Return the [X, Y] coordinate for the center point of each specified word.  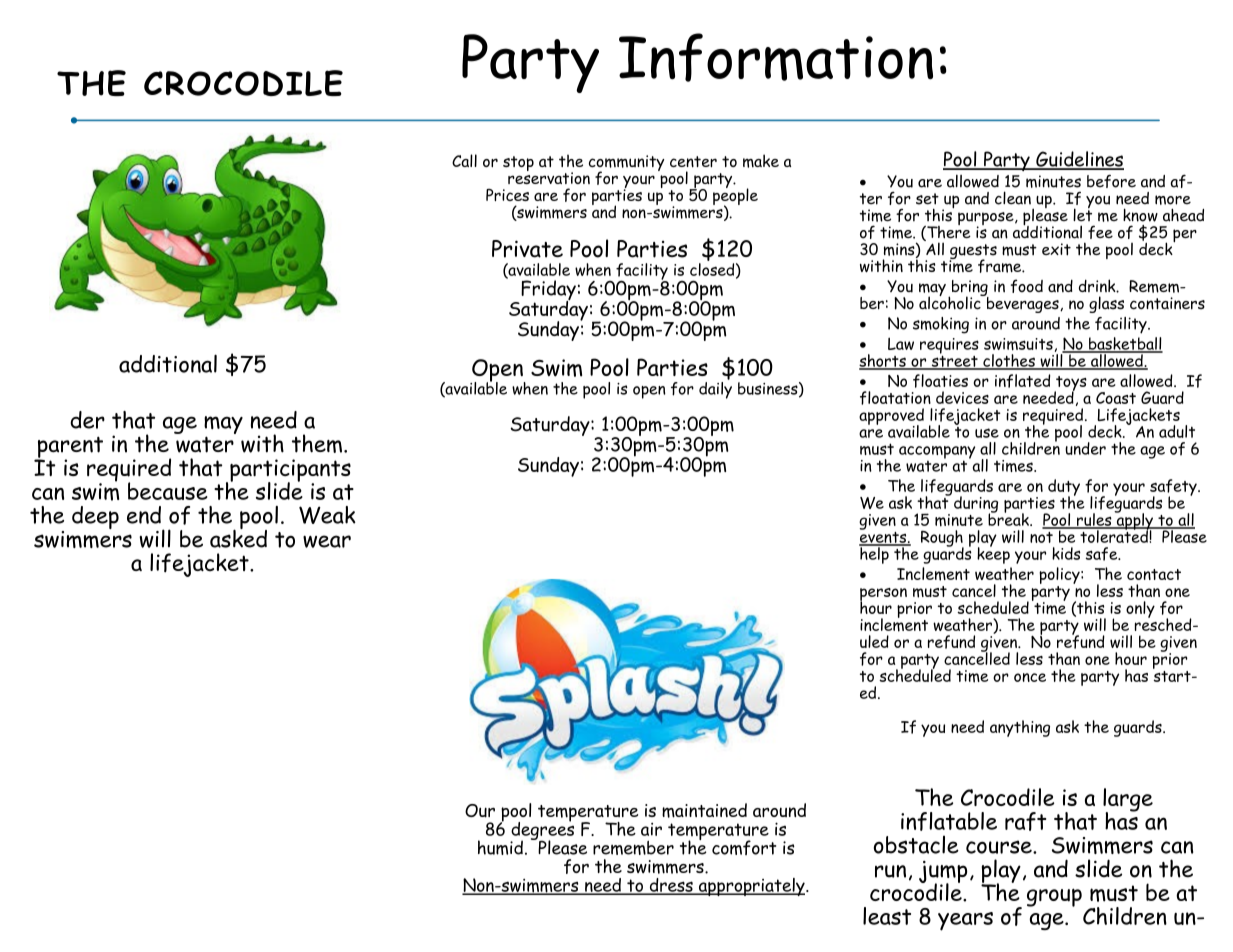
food [1027, 286]
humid [500, 847]
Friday [548, 291]
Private [527, 249]
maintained [704, 810]
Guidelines [1079, 160]
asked [238, 537]
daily [715, 389]
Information [776, 57]
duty [1064, 488]
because [167, 491]
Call [464, 160]
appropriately [751, 887]
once [1030, 677]
